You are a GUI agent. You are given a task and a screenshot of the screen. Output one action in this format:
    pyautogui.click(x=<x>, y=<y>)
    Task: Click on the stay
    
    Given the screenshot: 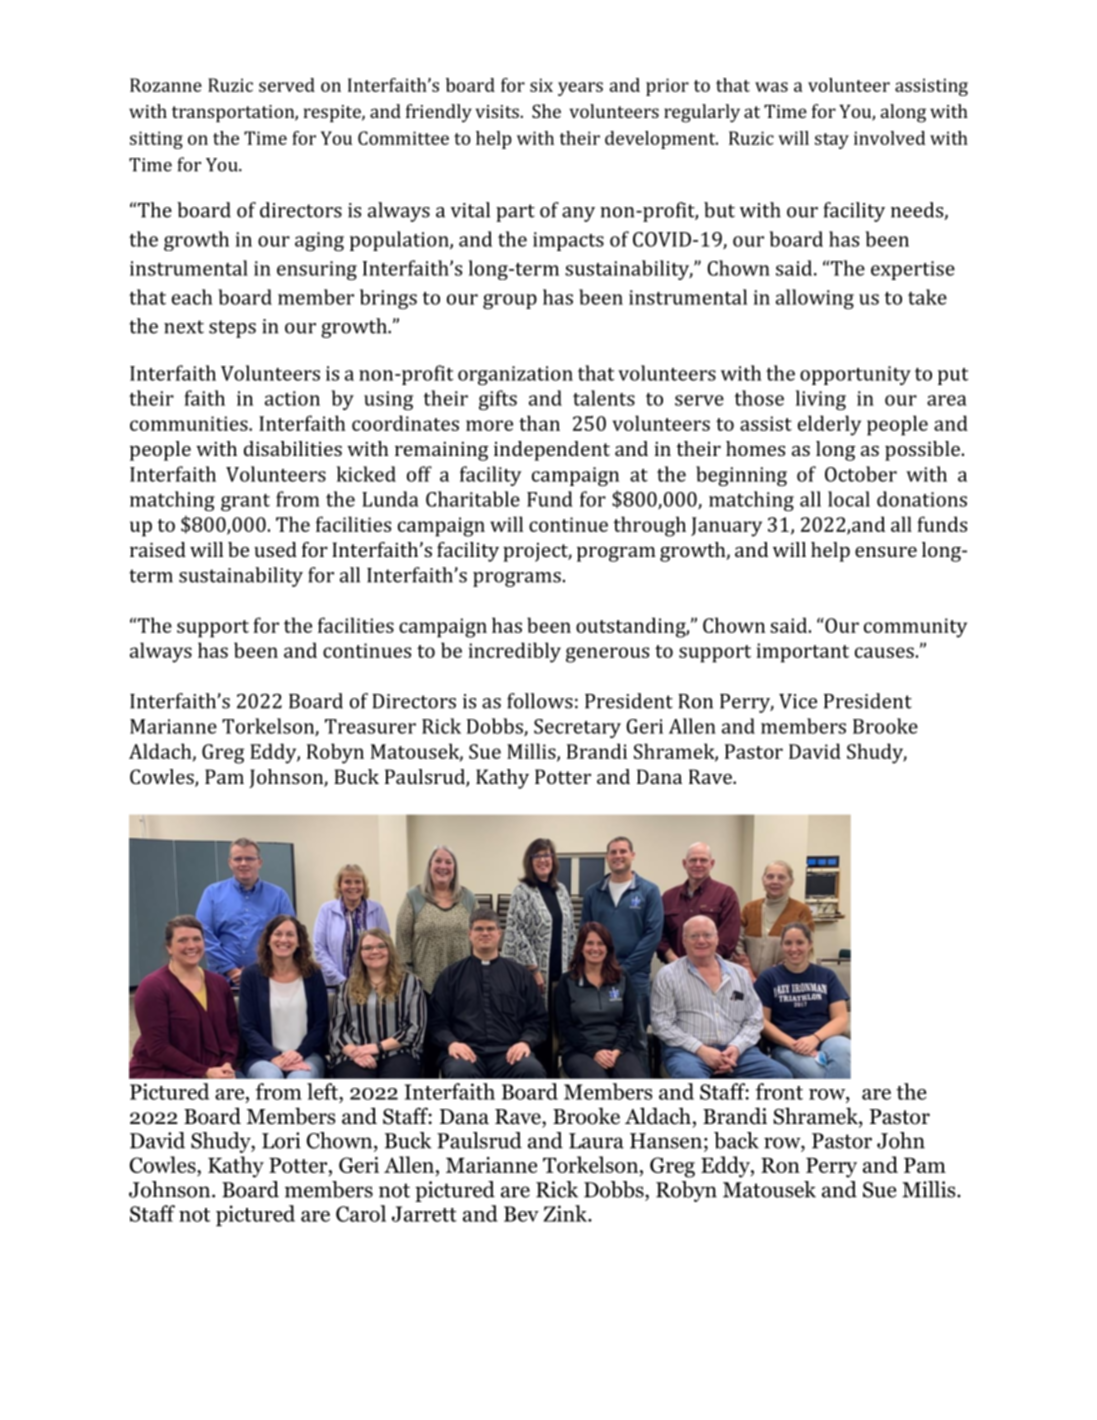 What is the action you would take?
    pyautogui.click(x=832, y=141)
